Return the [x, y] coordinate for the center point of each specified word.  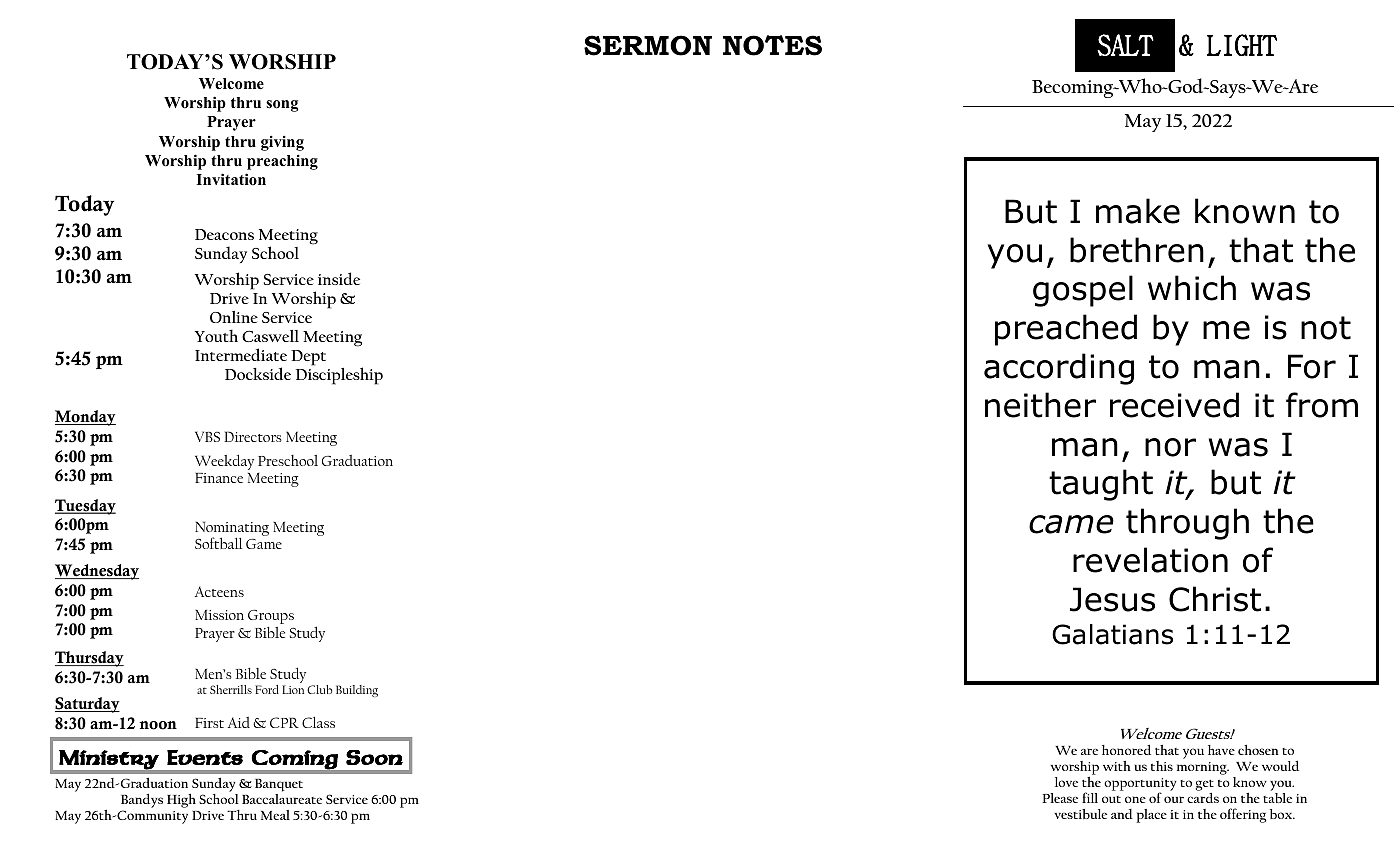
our [1174, 799]
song [282, 106]
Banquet [279, 786]
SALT [1125, 45]
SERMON [648, 45]
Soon [374, 757]
